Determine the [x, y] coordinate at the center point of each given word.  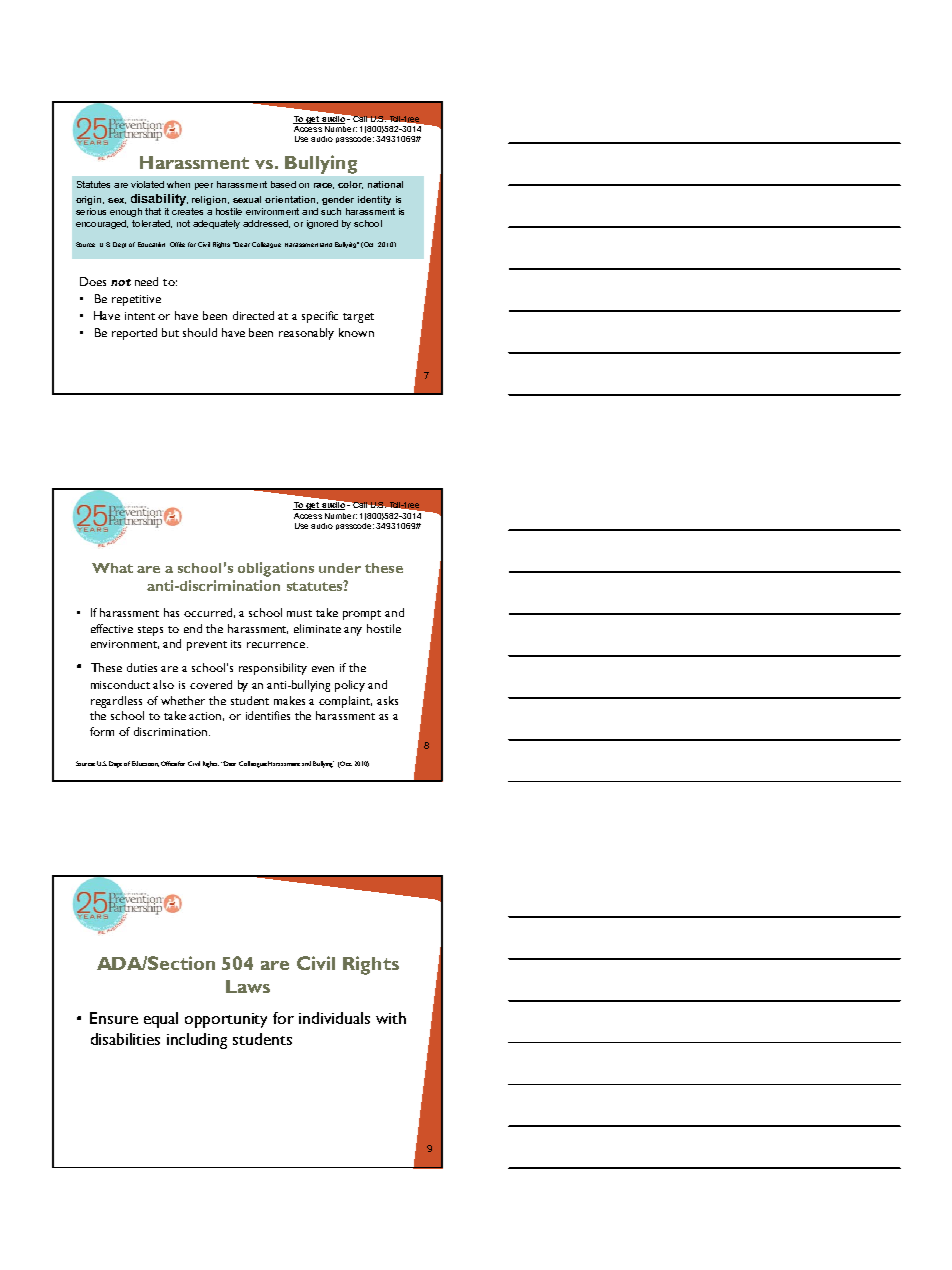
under [340, 568]
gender [338, 200]
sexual [247, 199]
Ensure [114, 1018]
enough [126, 212]
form [102, 731]
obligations [276, 569]
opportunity [226, 1020]
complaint [345, 702]
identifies [268, 715]
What [112, 568]
